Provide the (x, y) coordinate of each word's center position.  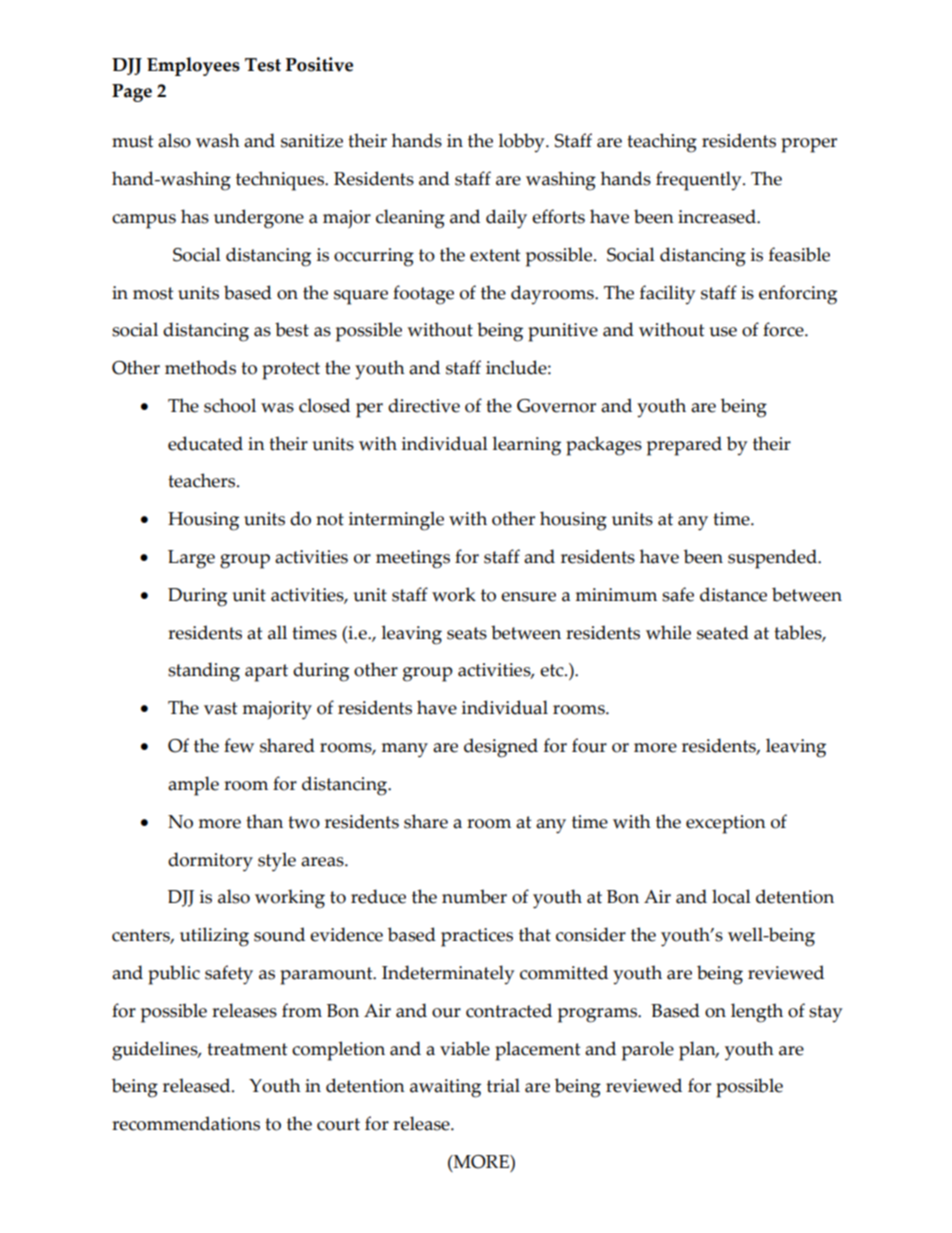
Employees (193, 66)
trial (503, 1085)
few (239, 745)
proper (809, 145)
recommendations (186, 1123)
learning (526, 446)
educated (205, 443)
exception (726, 824)
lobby (522, 143)
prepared (684, 446)
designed (501, 748)
